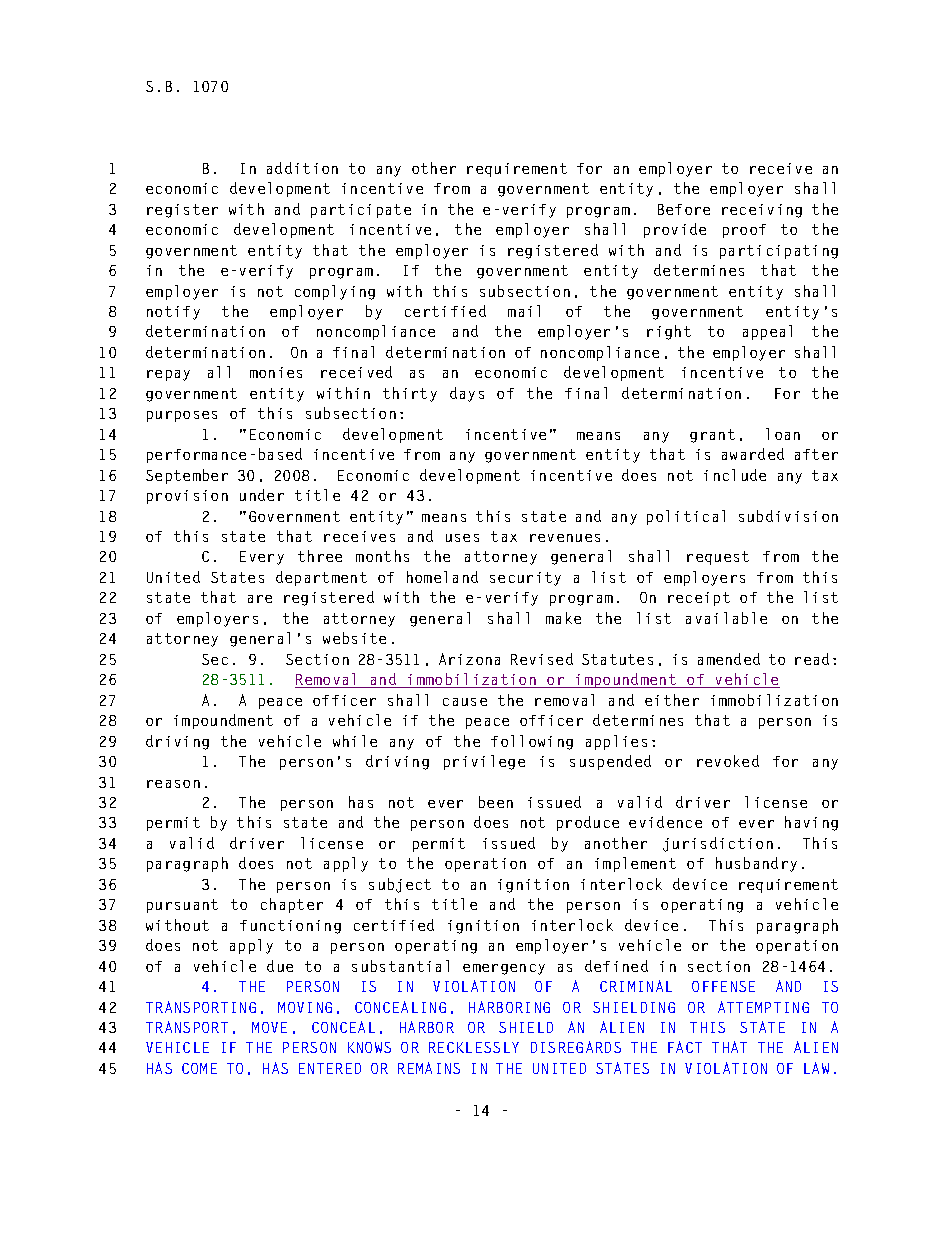  I want to click on uses, so click(462, 538).
